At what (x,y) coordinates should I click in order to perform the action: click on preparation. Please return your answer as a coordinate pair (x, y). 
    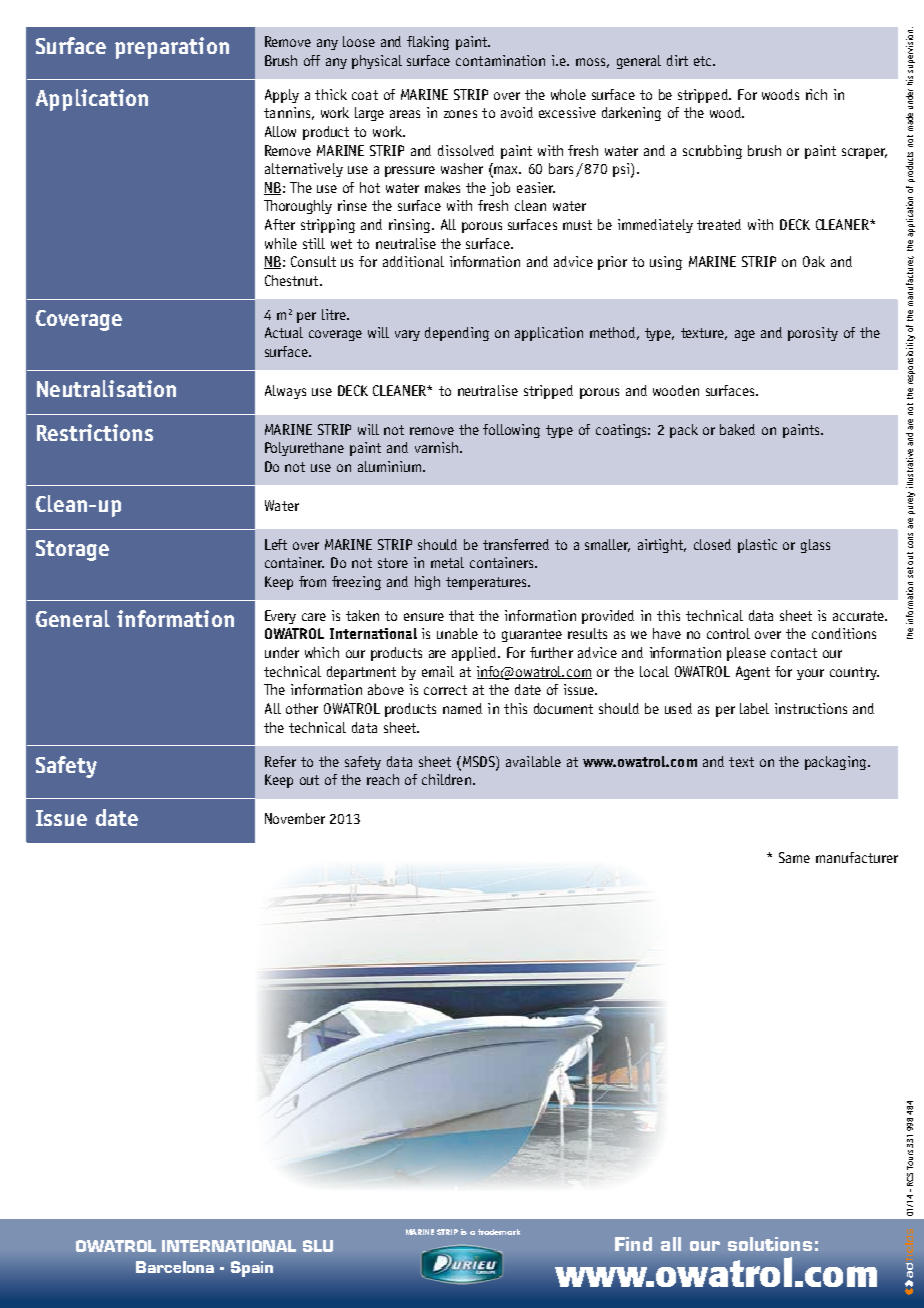
    Looking at the image, I should click on (172, 48).
